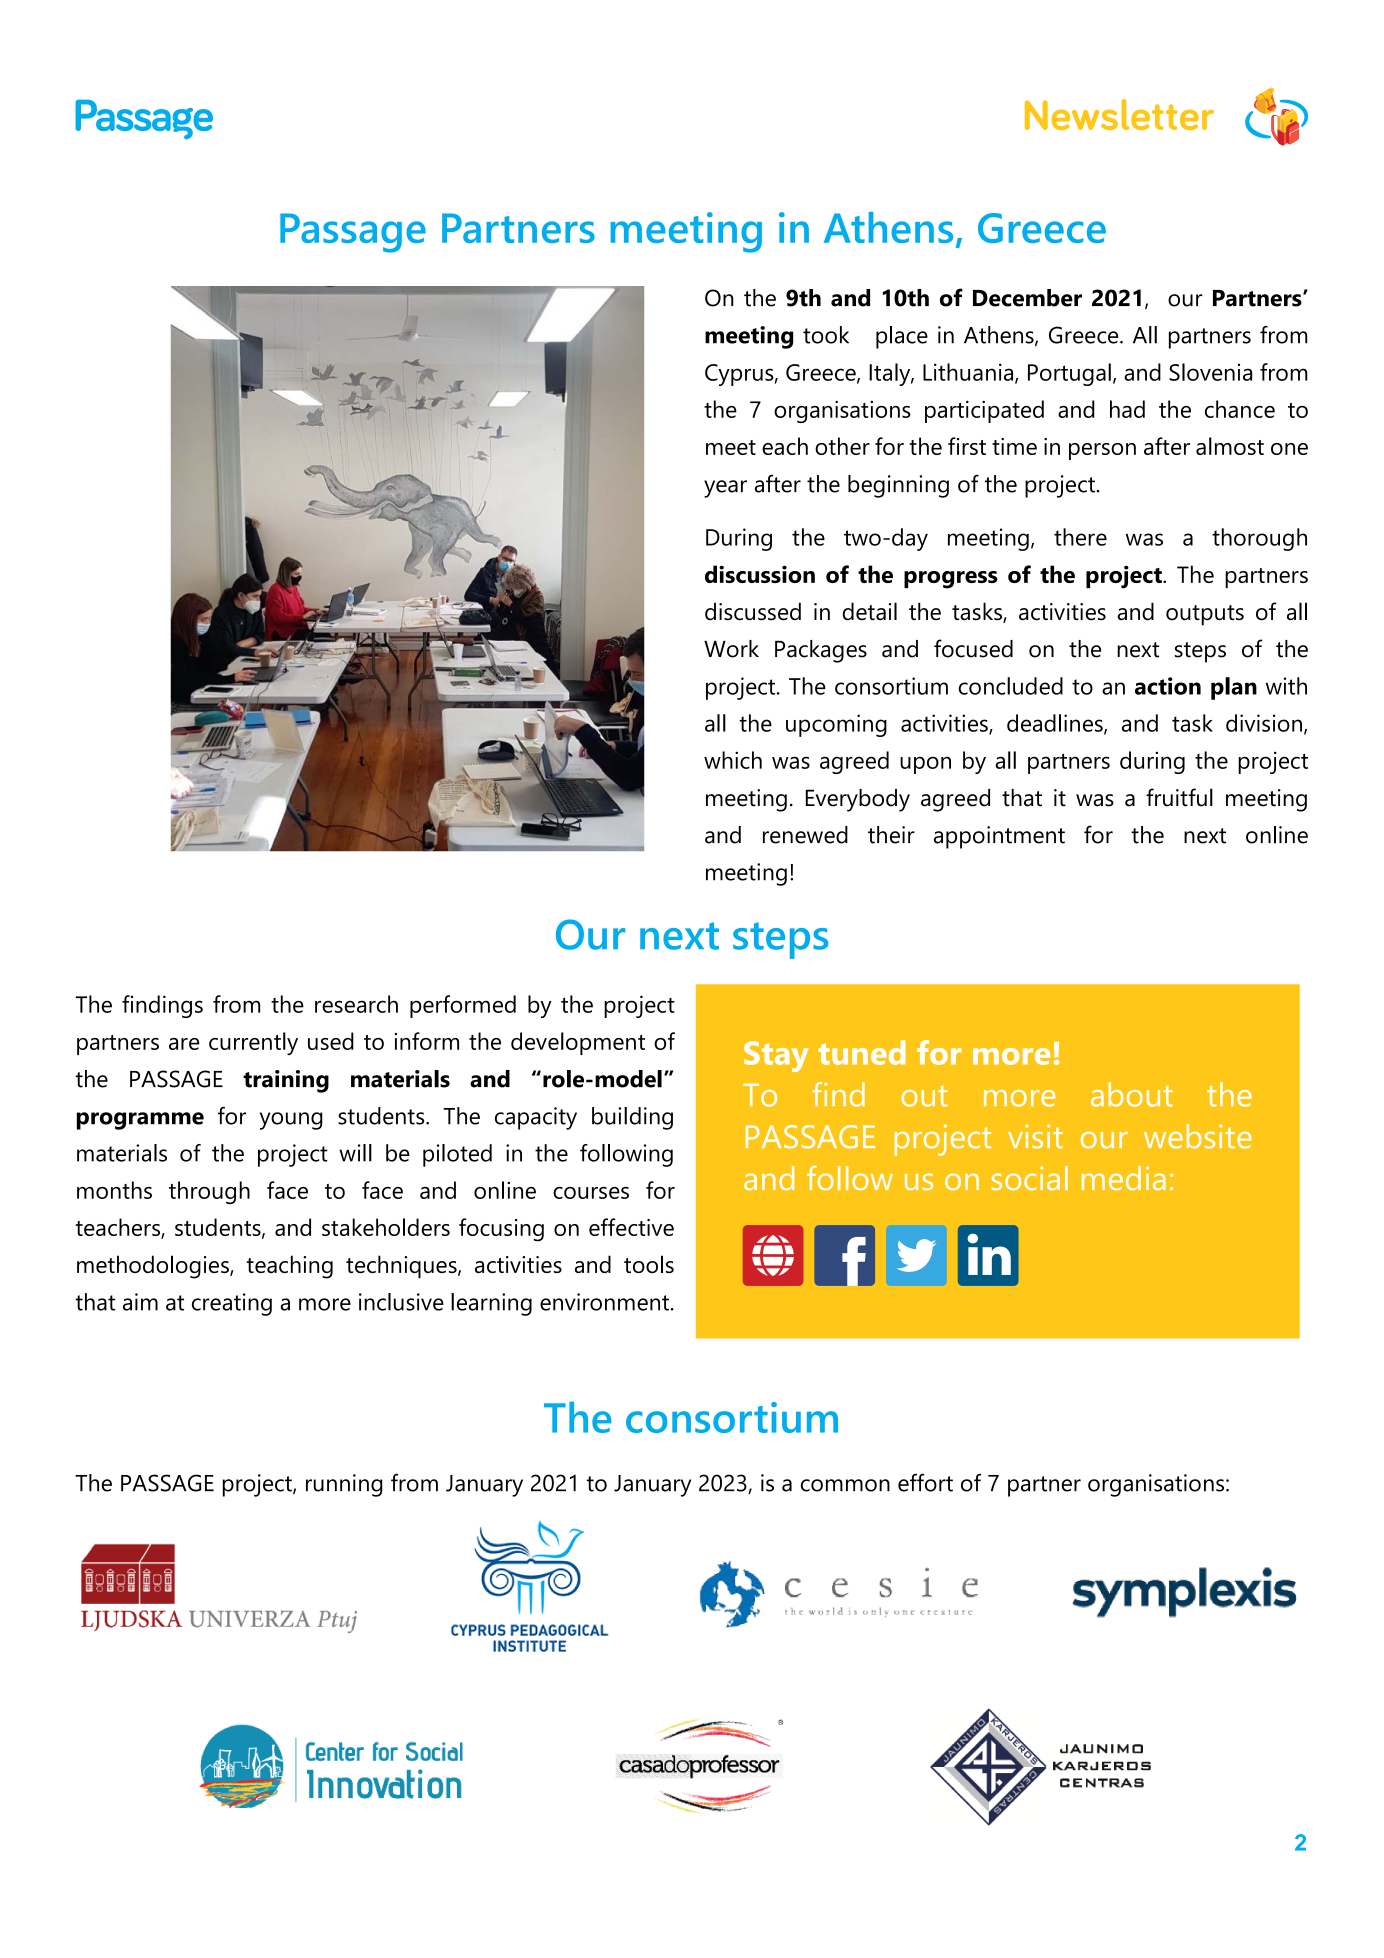 The width and height of the screenshot is (1384, 1958). I want to click on Stay, so click(776, 1056).
